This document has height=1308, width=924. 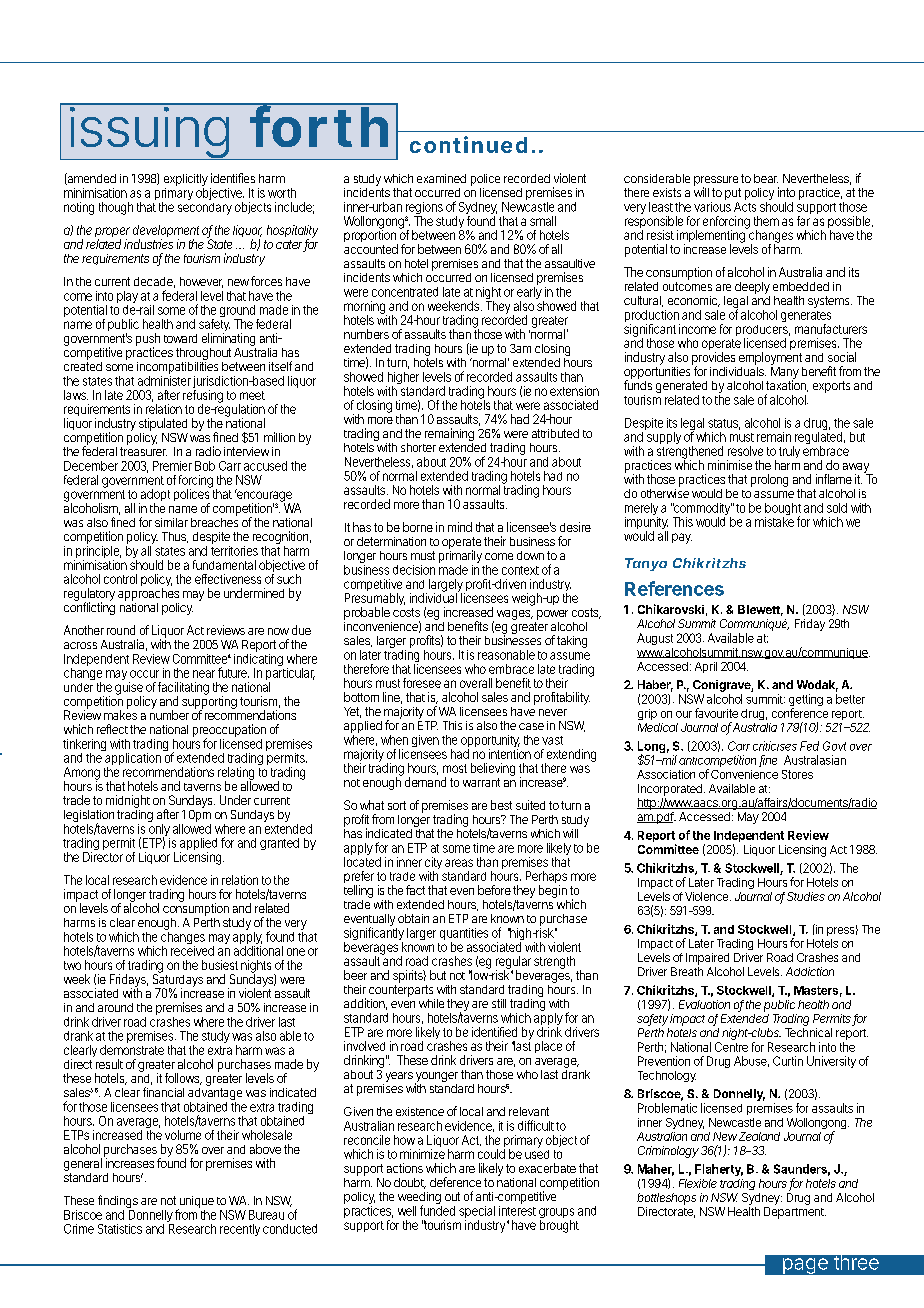 What do you see at coordinates (422, 683) in the document?
I see `foresee` at bounding box center [422, 683].
